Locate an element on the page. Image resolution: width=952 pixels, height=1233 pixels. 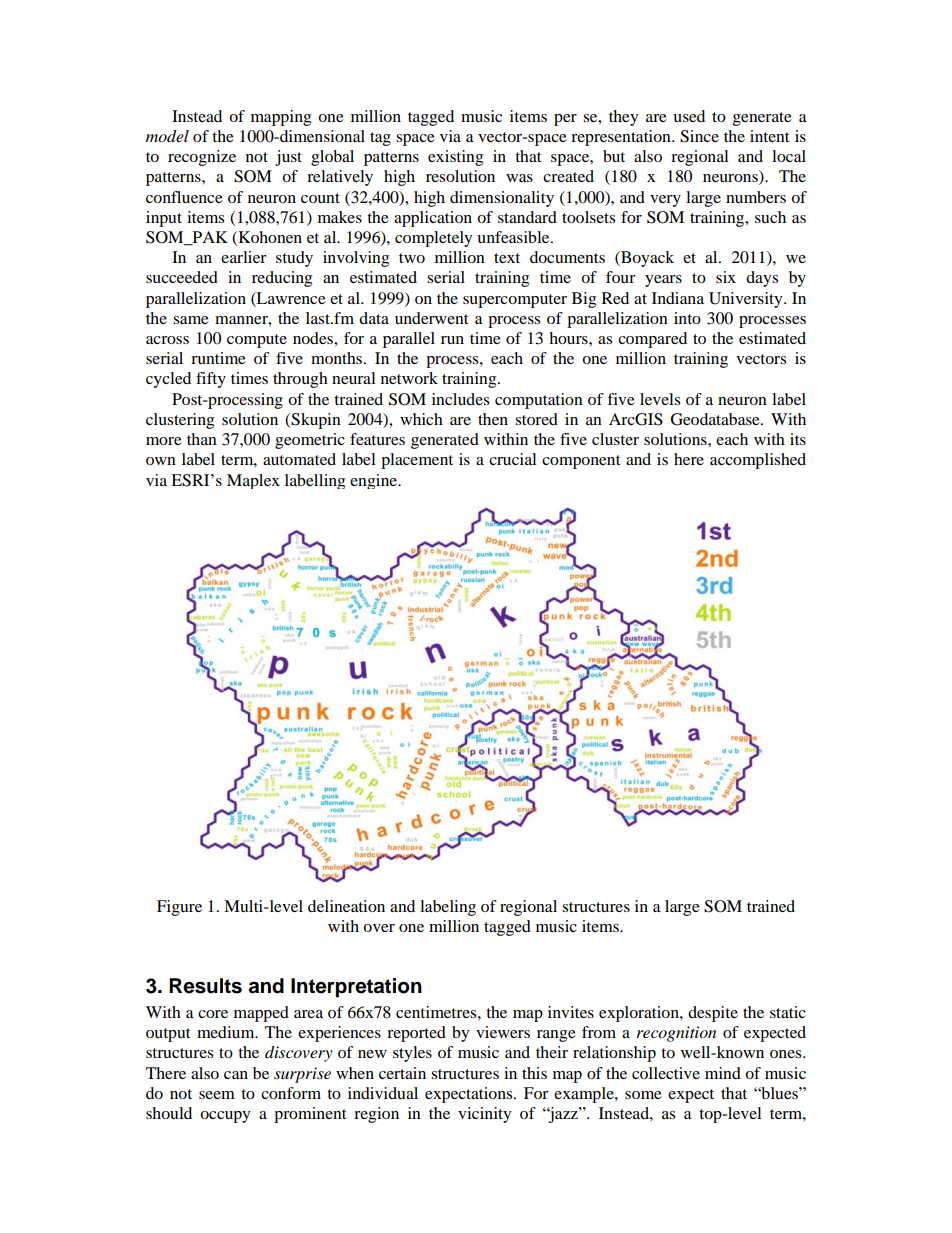
automated is located at coordinates (299, 459).
